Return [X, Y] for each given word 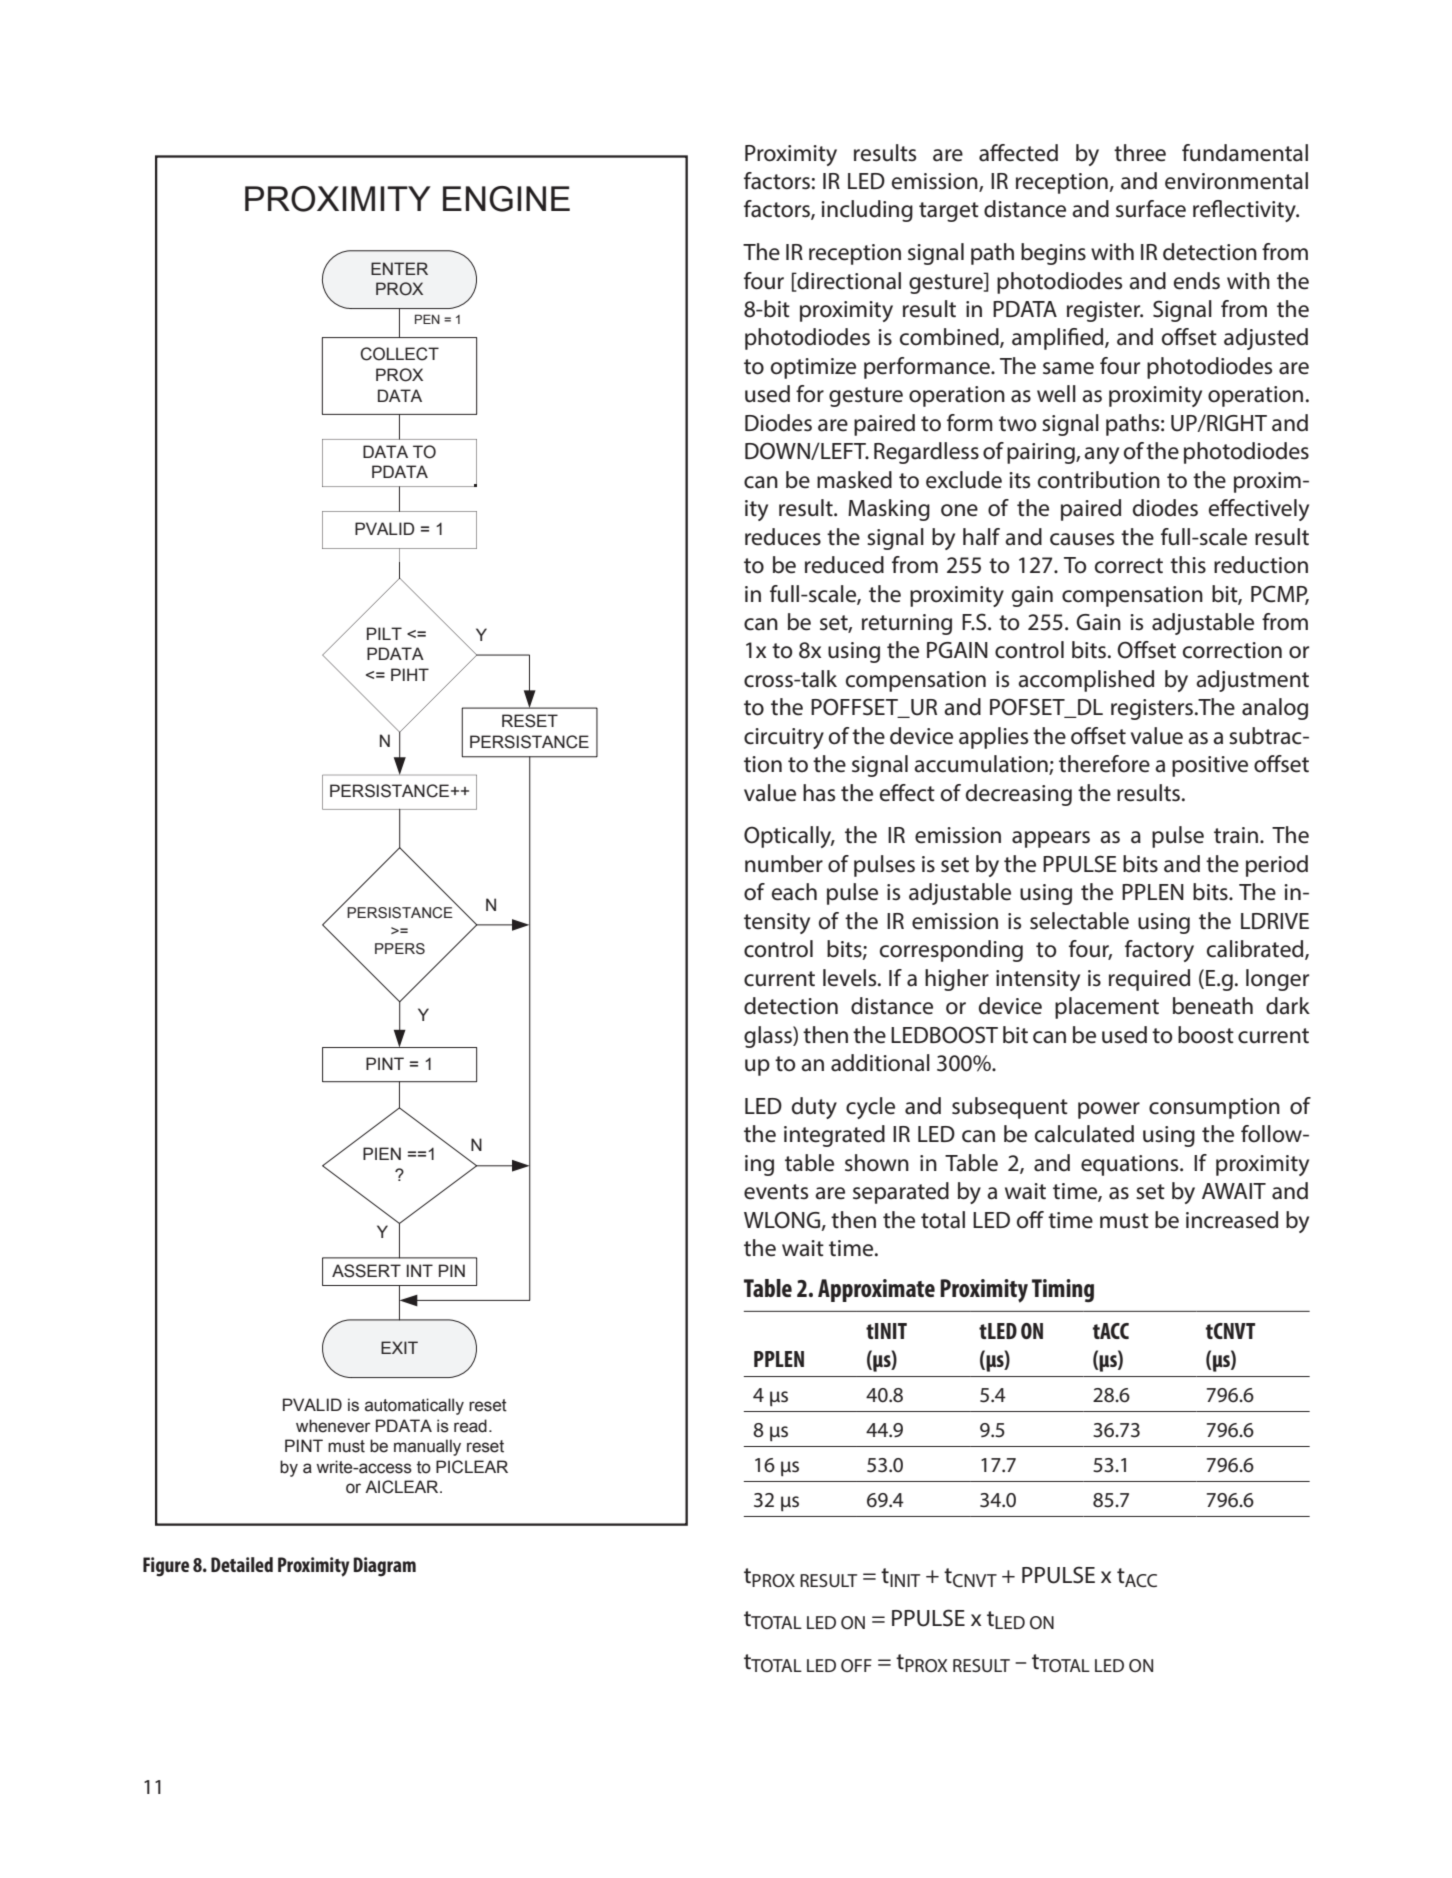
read [470, 1426]
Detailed [242, 1564]
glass [769, 1037]
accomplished [1086, 681]
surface [1151, 209]
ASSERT [366, 1271]
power [1109, 1110]
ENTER [399, 268]
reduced [844, 565]
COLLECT [399, 354]
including [867, 211]
